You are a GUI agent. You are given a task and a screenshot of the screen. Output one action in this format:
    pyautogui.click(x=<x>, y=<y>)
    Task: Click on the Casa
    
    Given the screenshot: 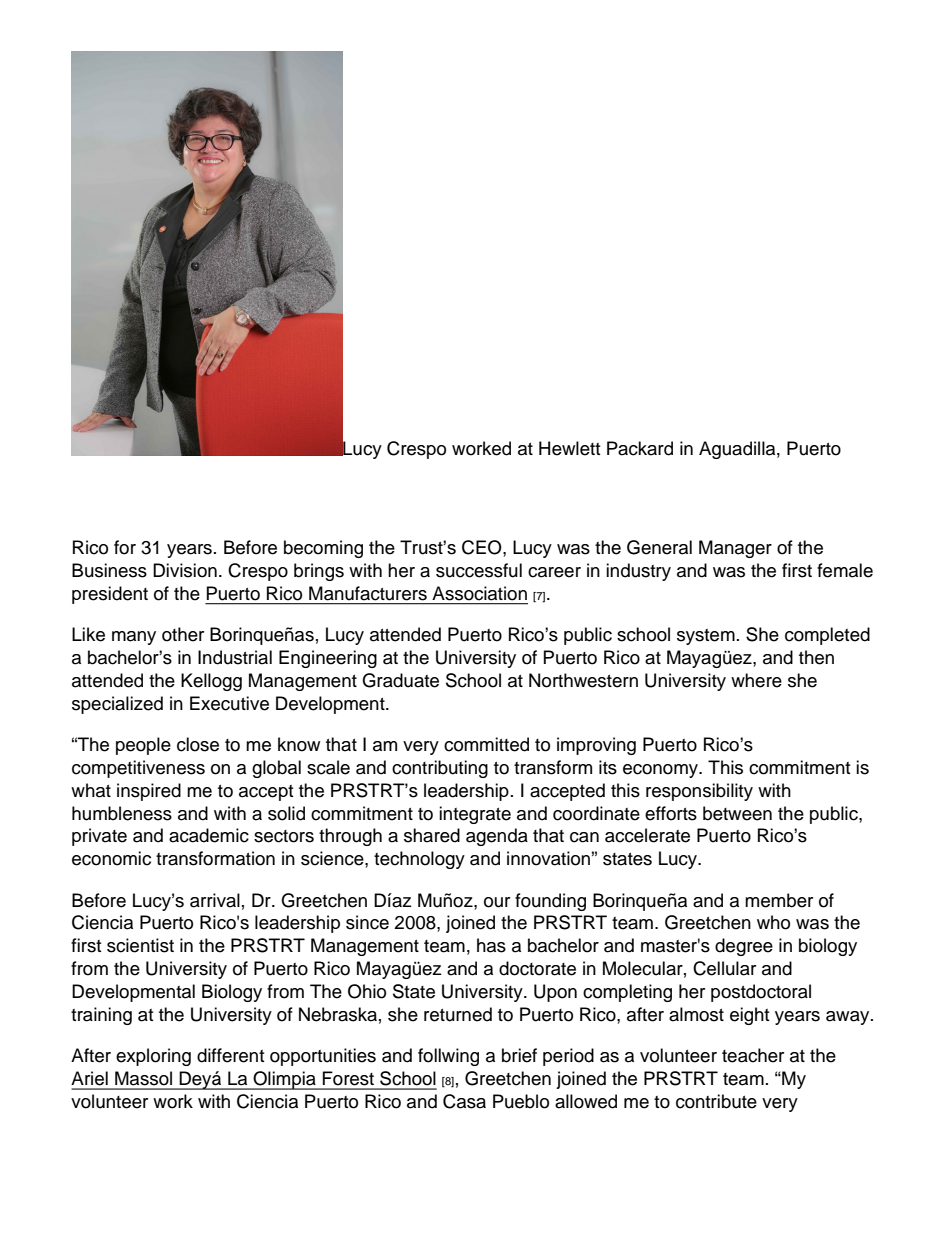 What is the action you would take?
    pyautogui.click(x=464, y=1101)
